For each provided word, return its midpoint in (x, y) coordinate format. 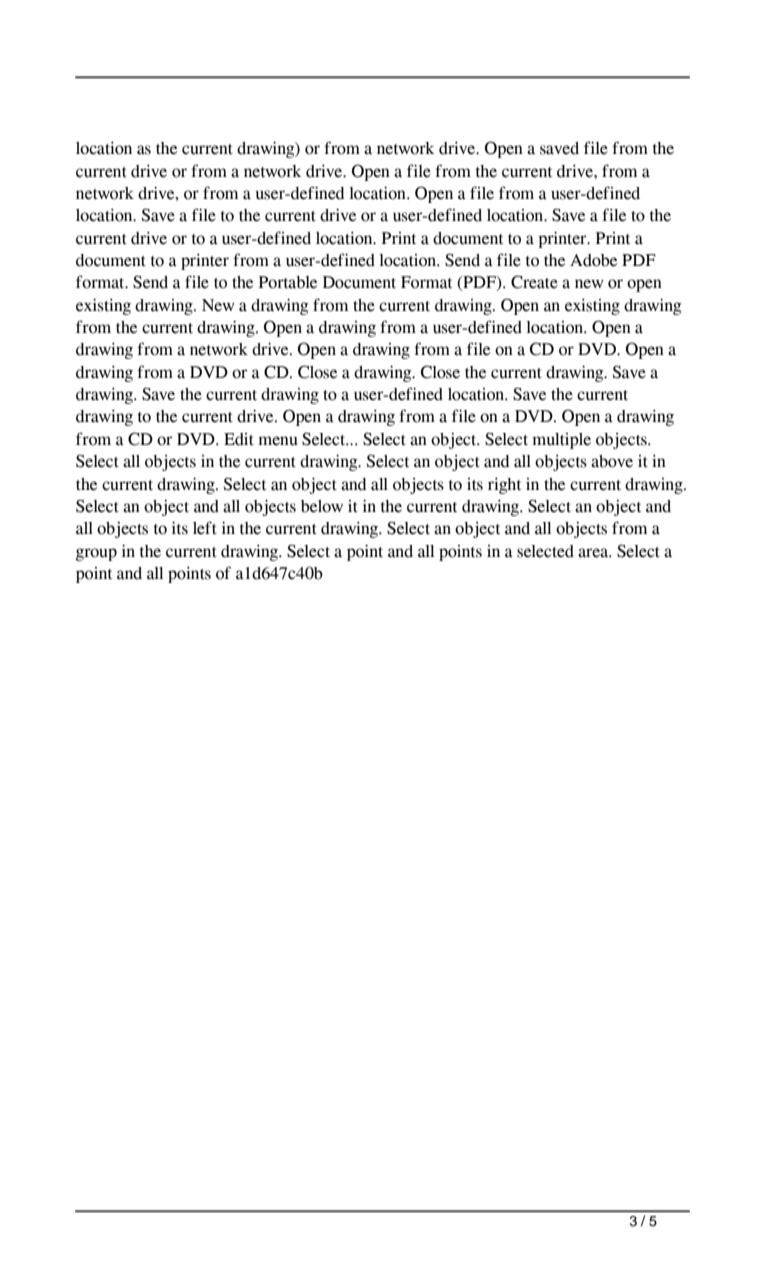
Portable (288, 282)
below (322, 506)
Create (534, 282)
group (96, 554)
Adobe (593, 260)
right (504, 485)
